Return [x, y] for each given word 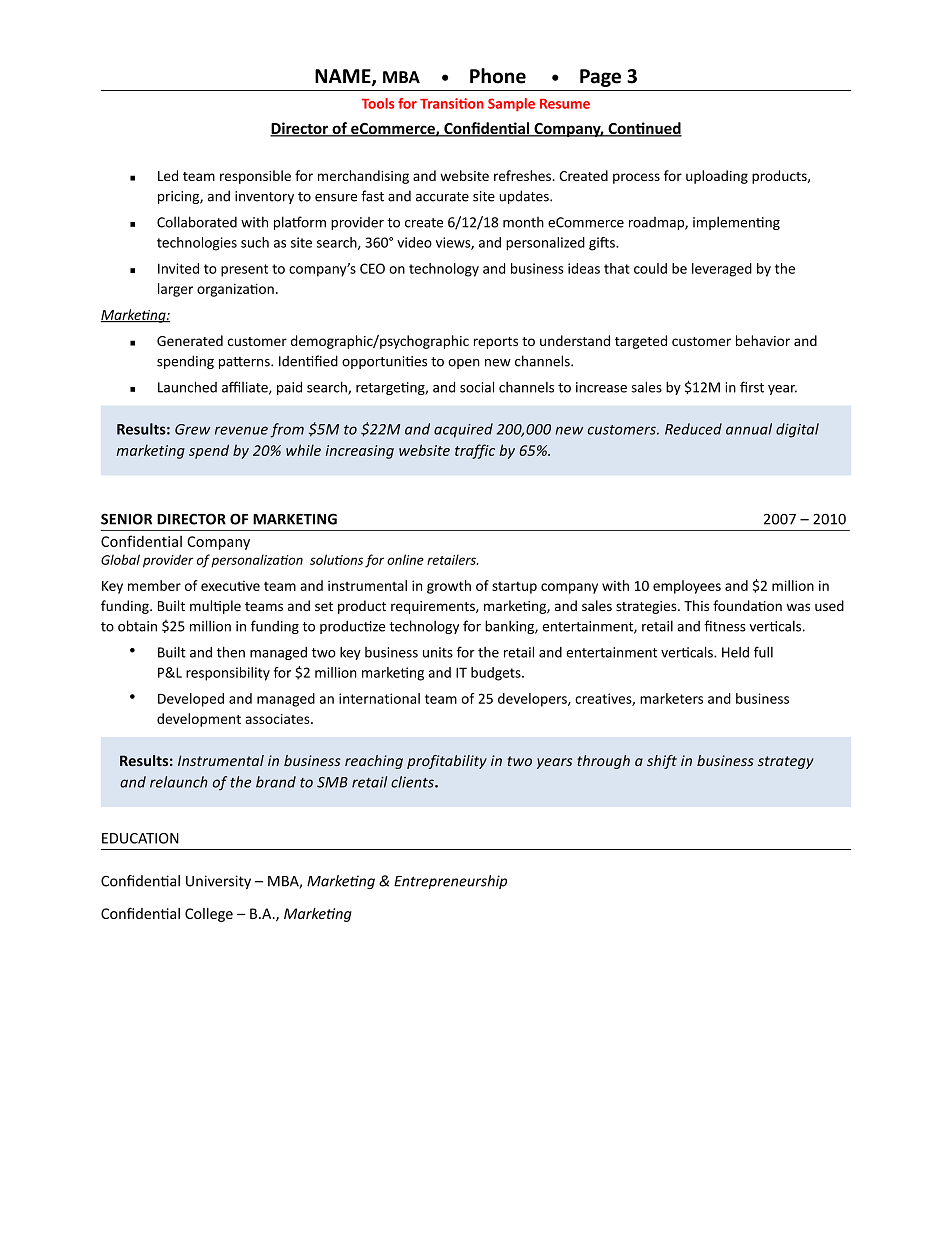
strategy [786, 762]
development [199, 720]
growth [449, 587]
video [414, 242]
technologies [197, 244]
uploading [717, 177]
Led [168, 175]
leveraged [722, 270]
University [218, 882]
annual [749, 429]
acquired [463, 430]
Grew [192, 429]
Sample [511, 105]
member [154, 585]
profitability [447, 762]
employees [687, 587]
